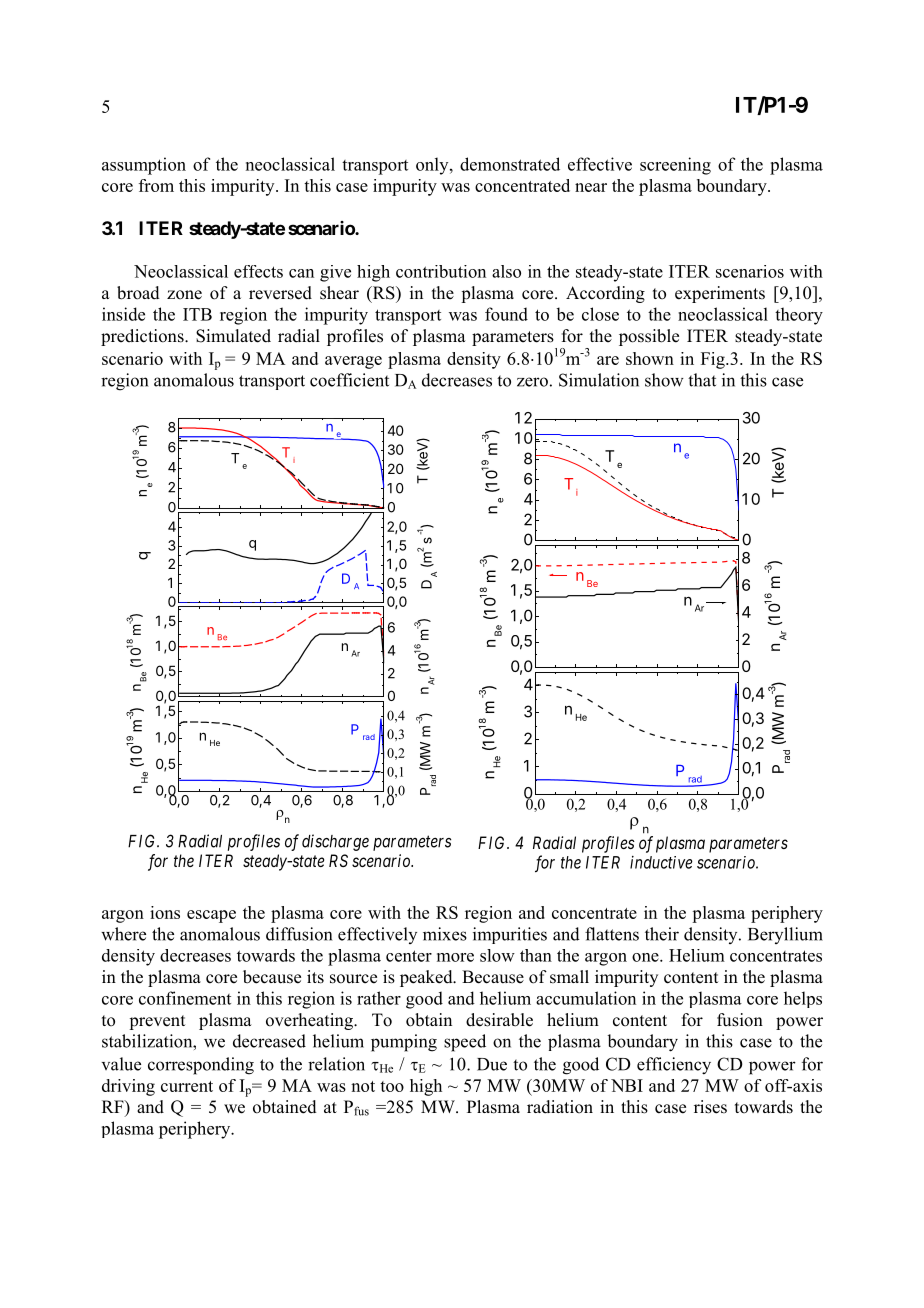  What do you see at coordinates (510, 164) in the image?
I see `demonstrated` at bounding box center [510, 164].
